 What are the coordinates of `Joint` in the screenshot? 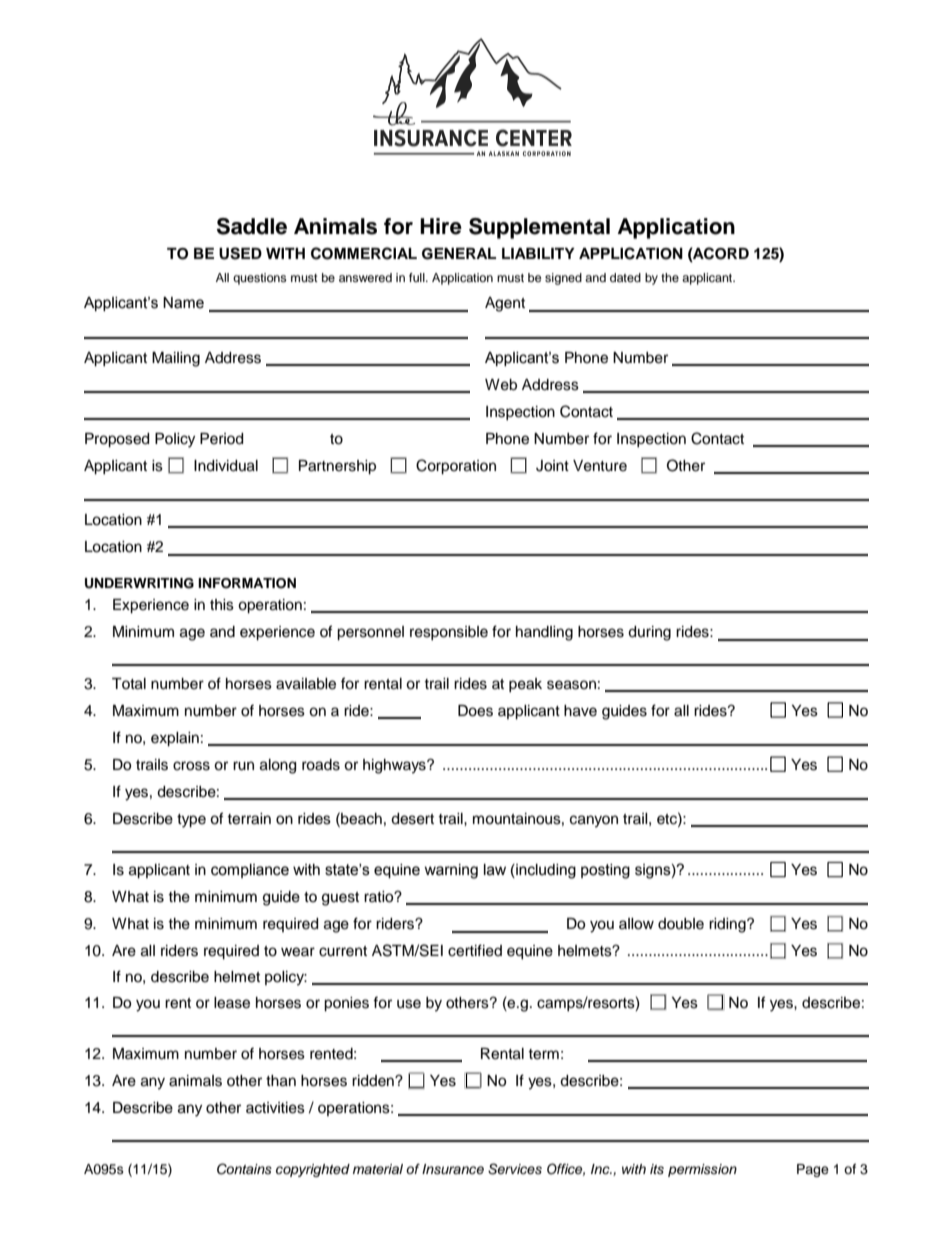 It's located at (552, 466).
